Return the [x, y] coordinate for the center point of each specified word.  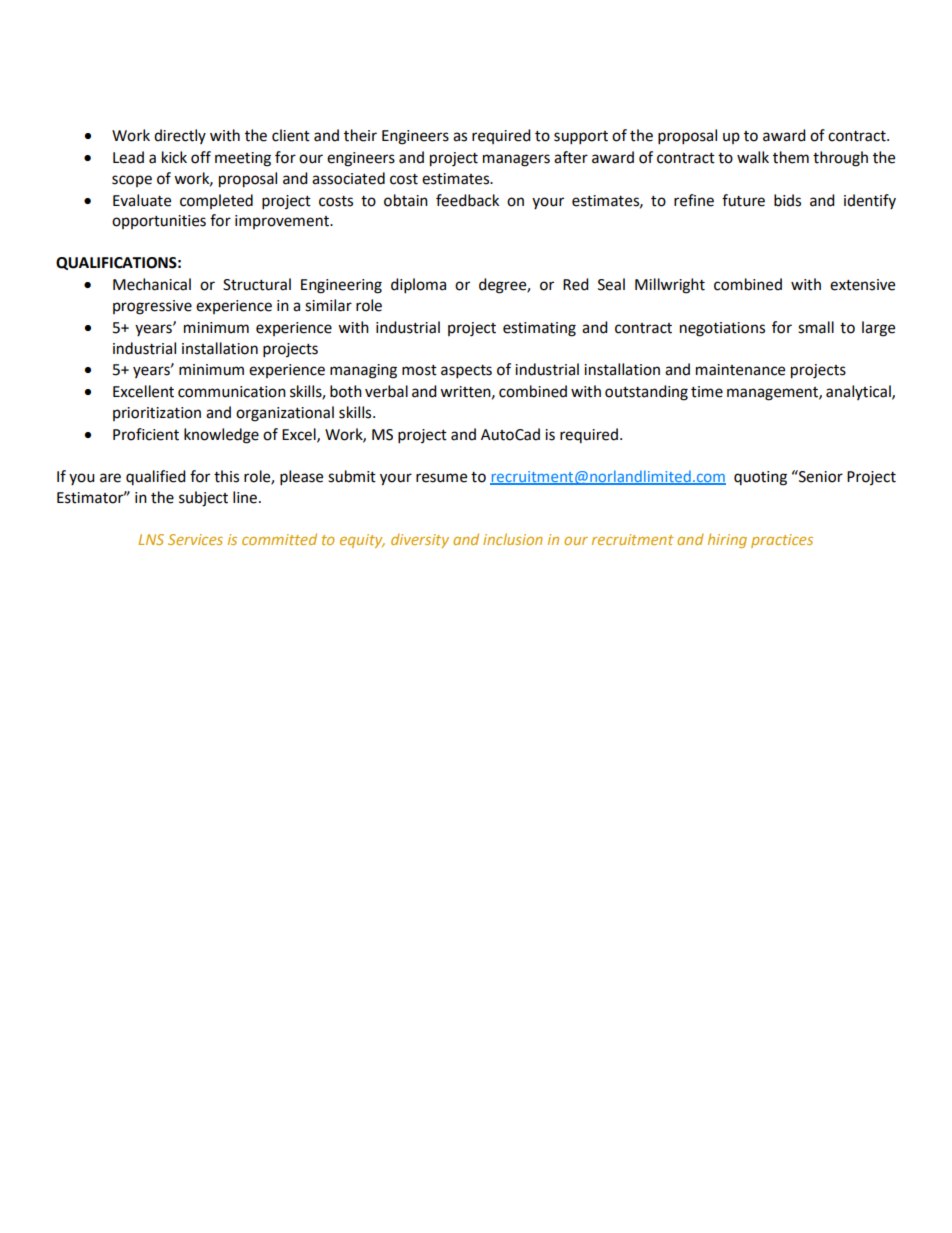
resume [441, 478]
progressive [152, 307]
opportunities [159, 222]
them [791, 157]
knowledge [221, 436]
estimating [539, 329]
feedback [467, 200]
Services [195, 539]
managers [516, 160]
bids [787, 200]
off [201, 157]
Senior [820, 476]
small [816, 327]
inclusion [513, 539]
